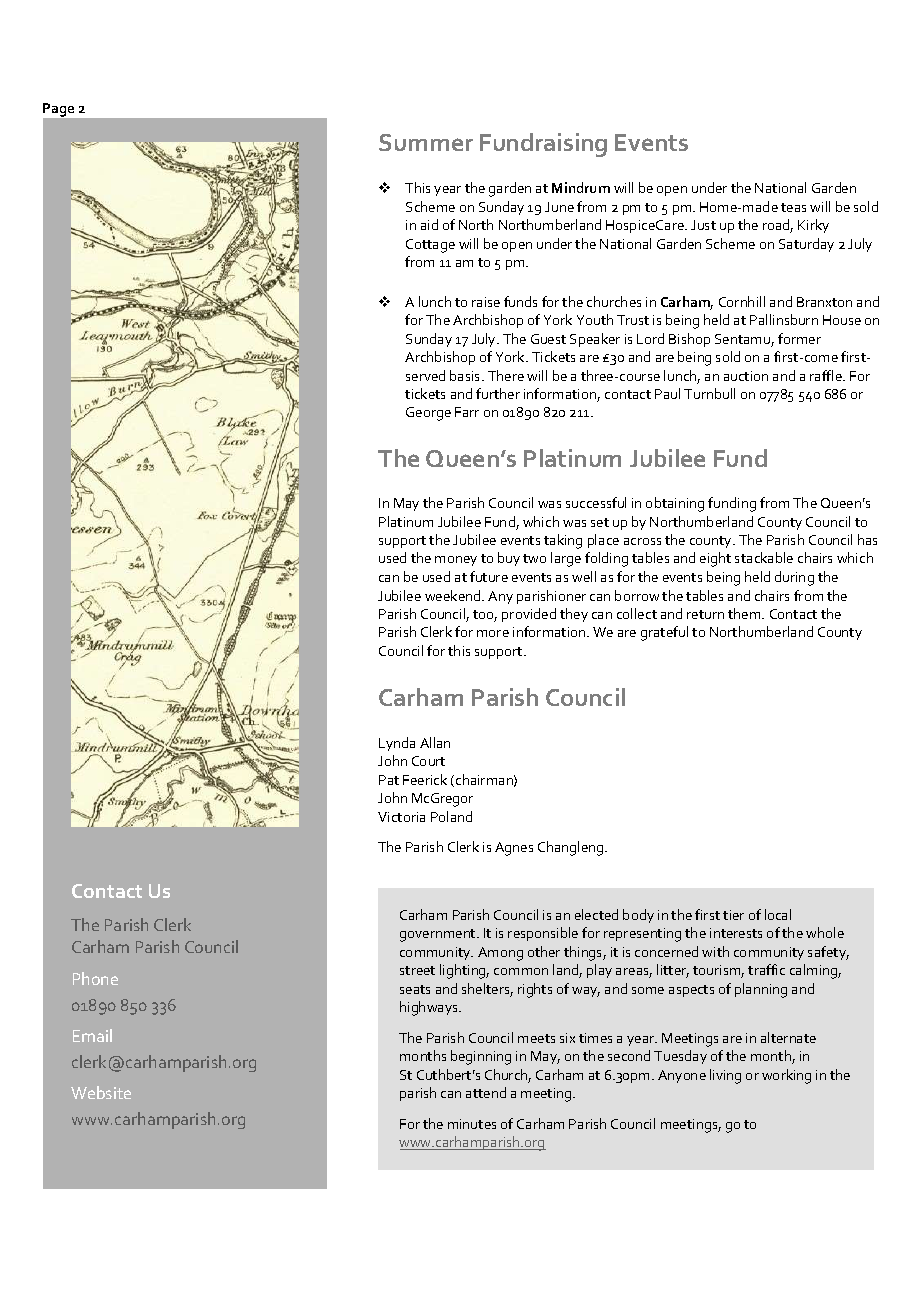 This document has height=1308, width=924. What do you see at coordinates (559, 207) in the document?
I see `June` at bounding box center [559, 207].
